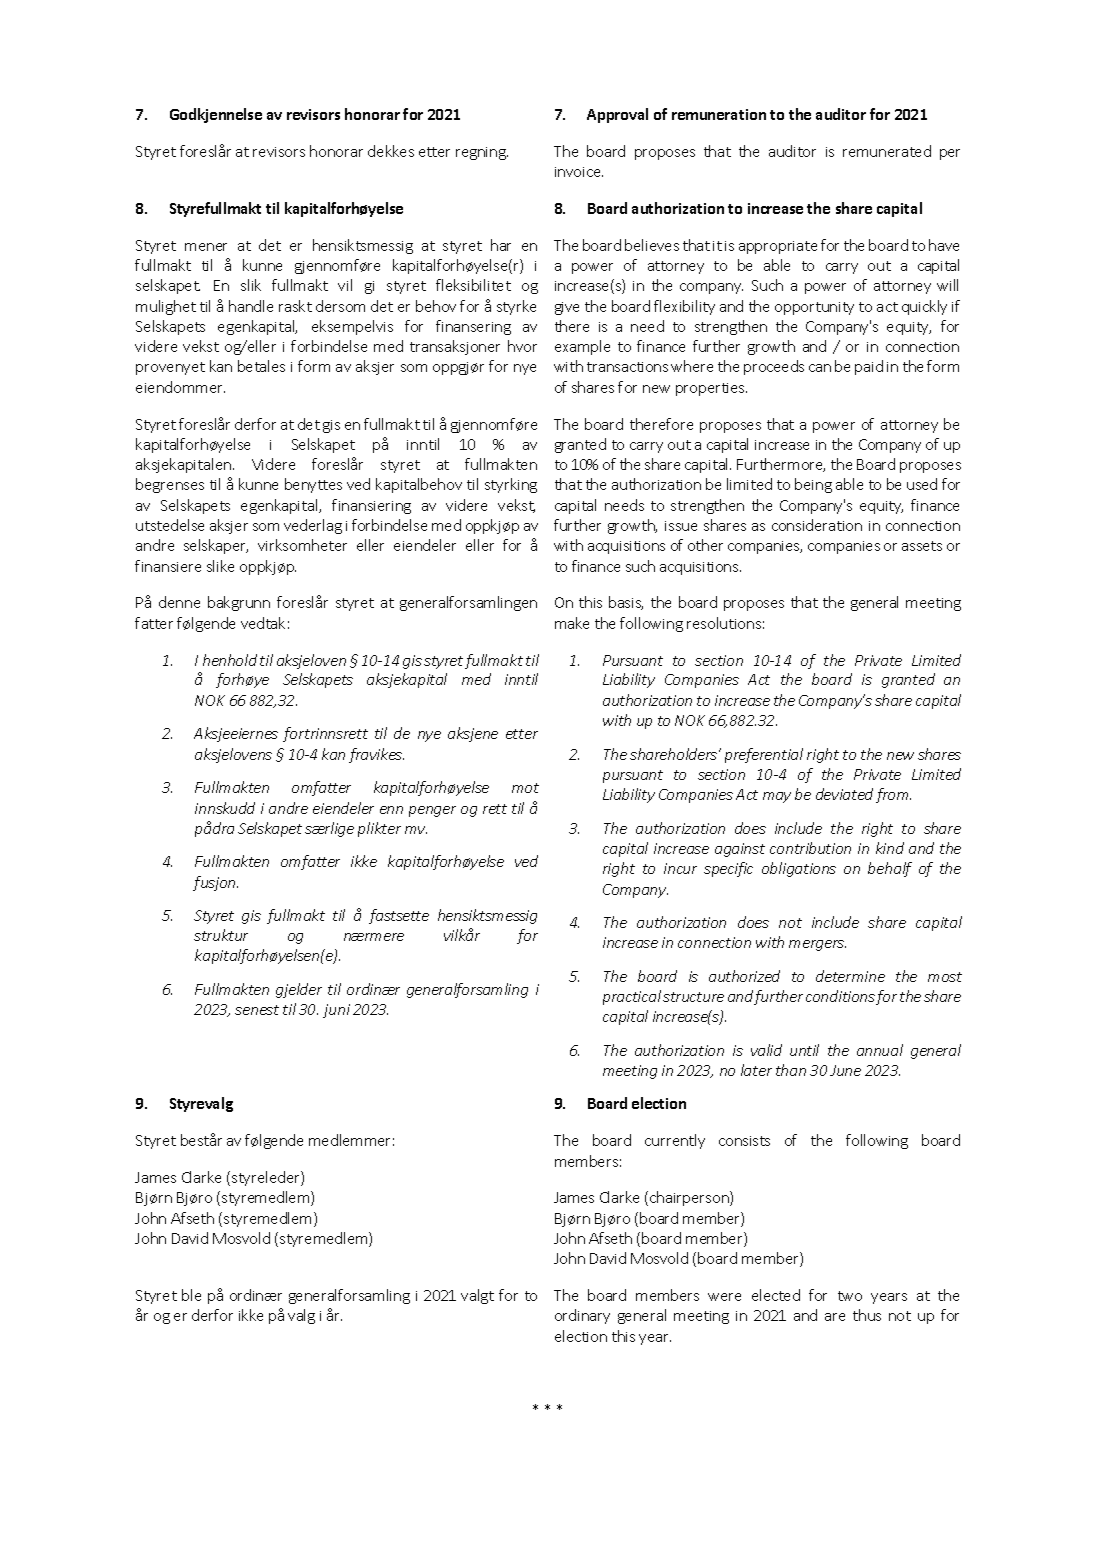 Image resolution: width=1097 pixels, height=1552 pixels. Describe the element at coordinates (681, 526) in the screenshot. I see `issue` at that location.
